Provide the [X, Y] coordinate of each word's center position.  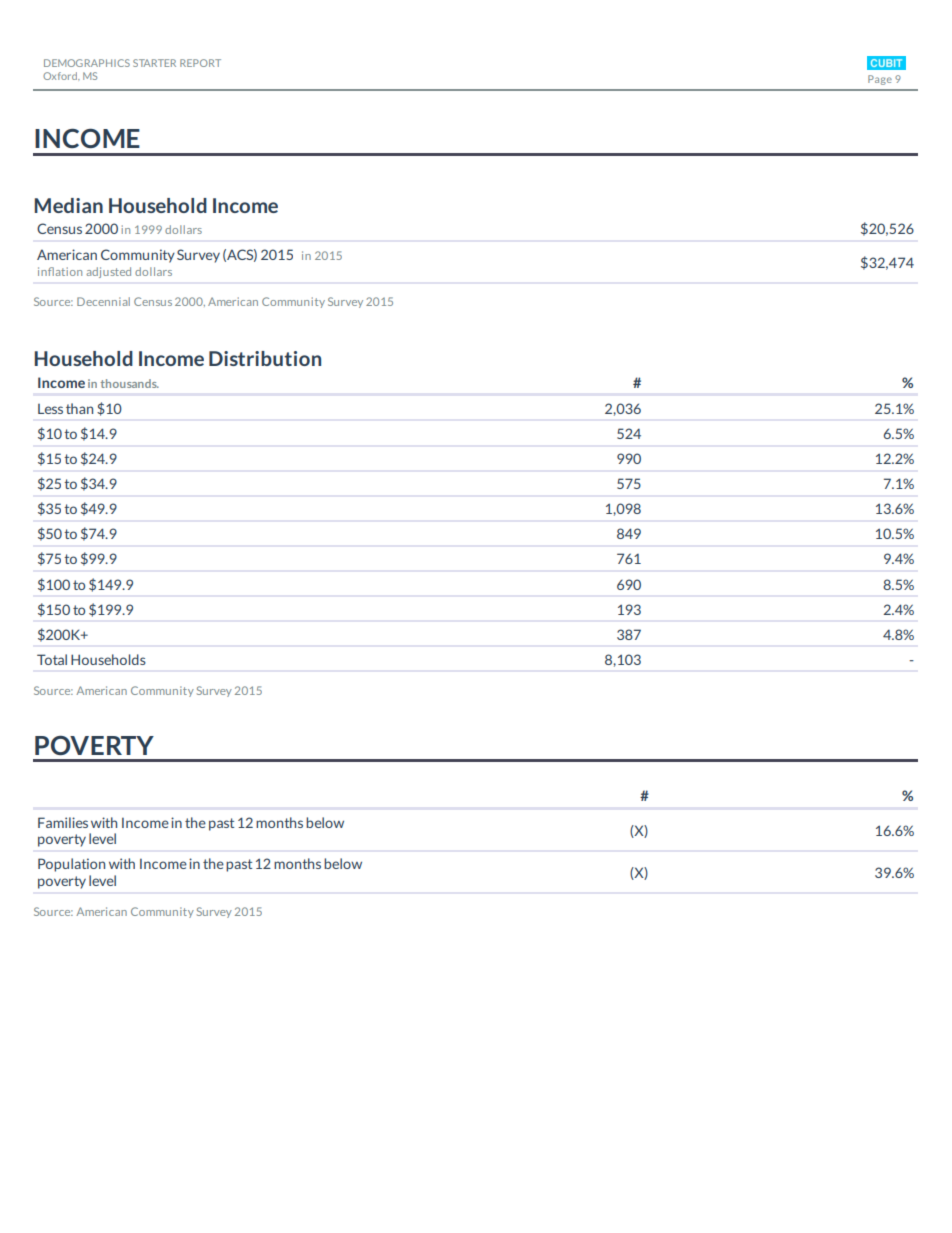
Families [63, 822]
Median [68, 205]
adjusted [108, 272]
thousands [129, 383]
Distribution [265, 358]
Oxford [61, 76]
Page [880, 80]
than [79, 408]
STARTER [154, 63]
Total [52, 659]
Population [71, 865]
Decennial [103, 301]
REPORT [200, 63]
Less [50, 409]
